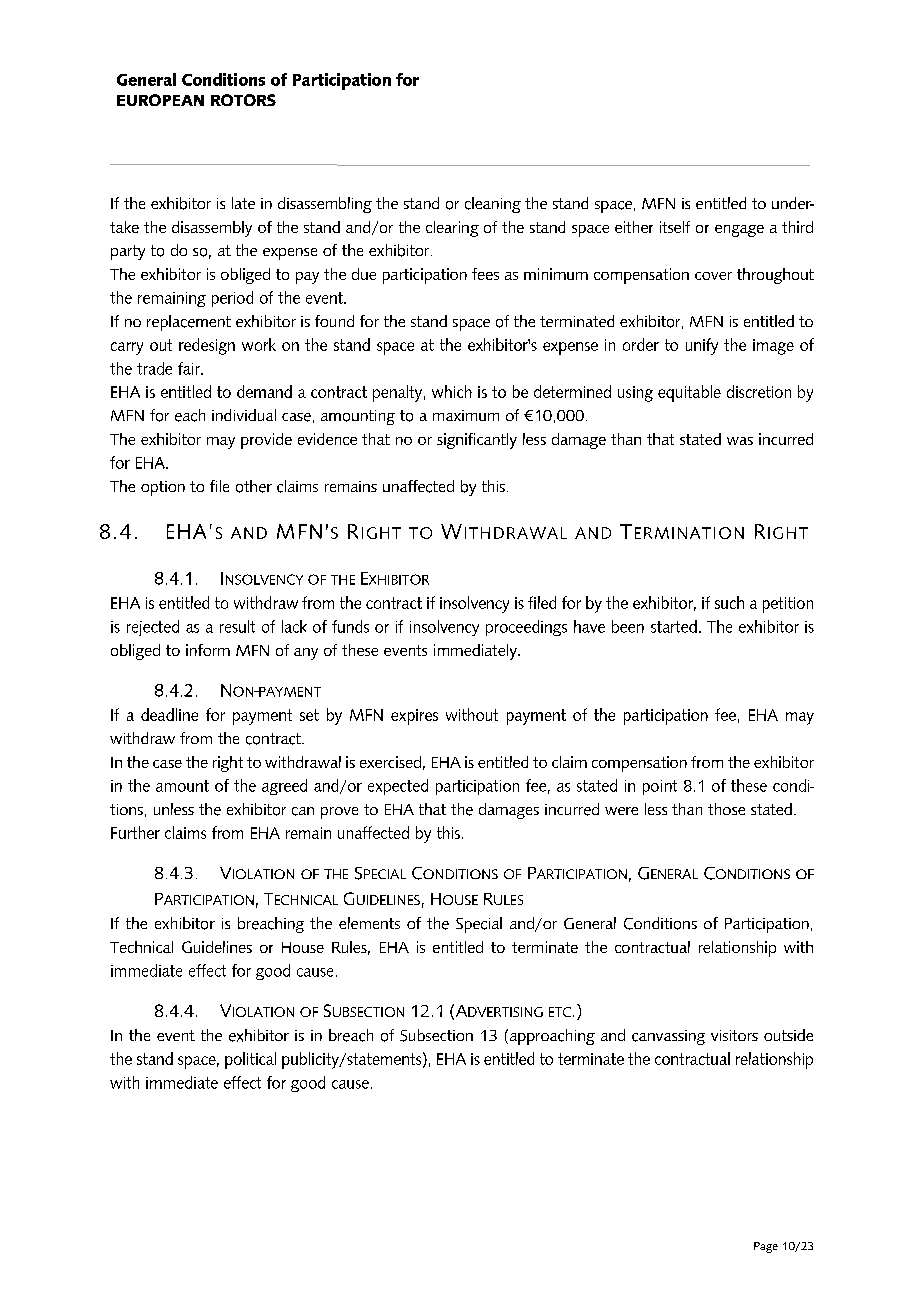 The image size is (924, 1308). Describe the element at coordinates (452, 391) in the image. I see `which` at that location.
